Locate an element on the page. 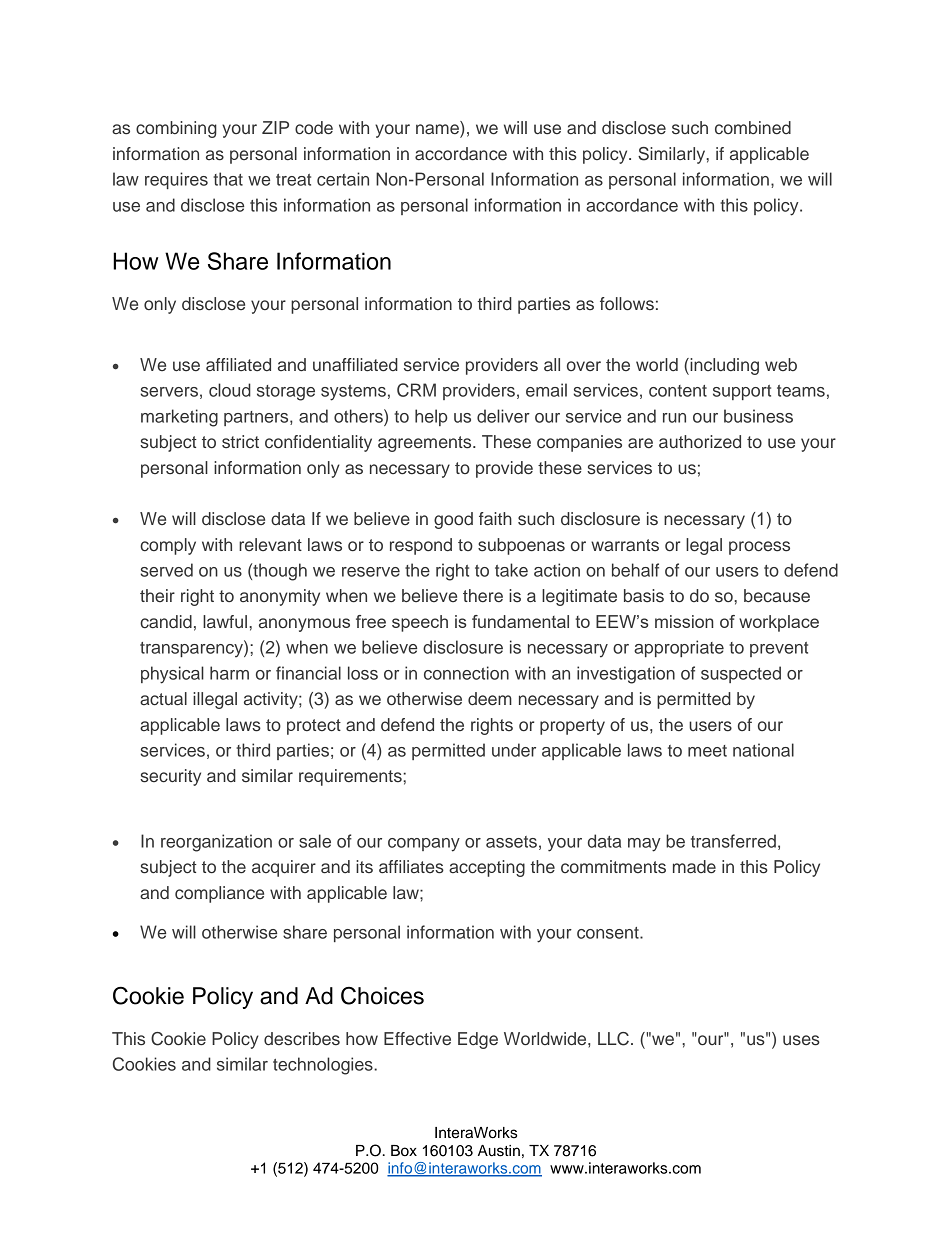 The width and height of the image is (952, 1233). accepting is located at coordinates (487, 868).
